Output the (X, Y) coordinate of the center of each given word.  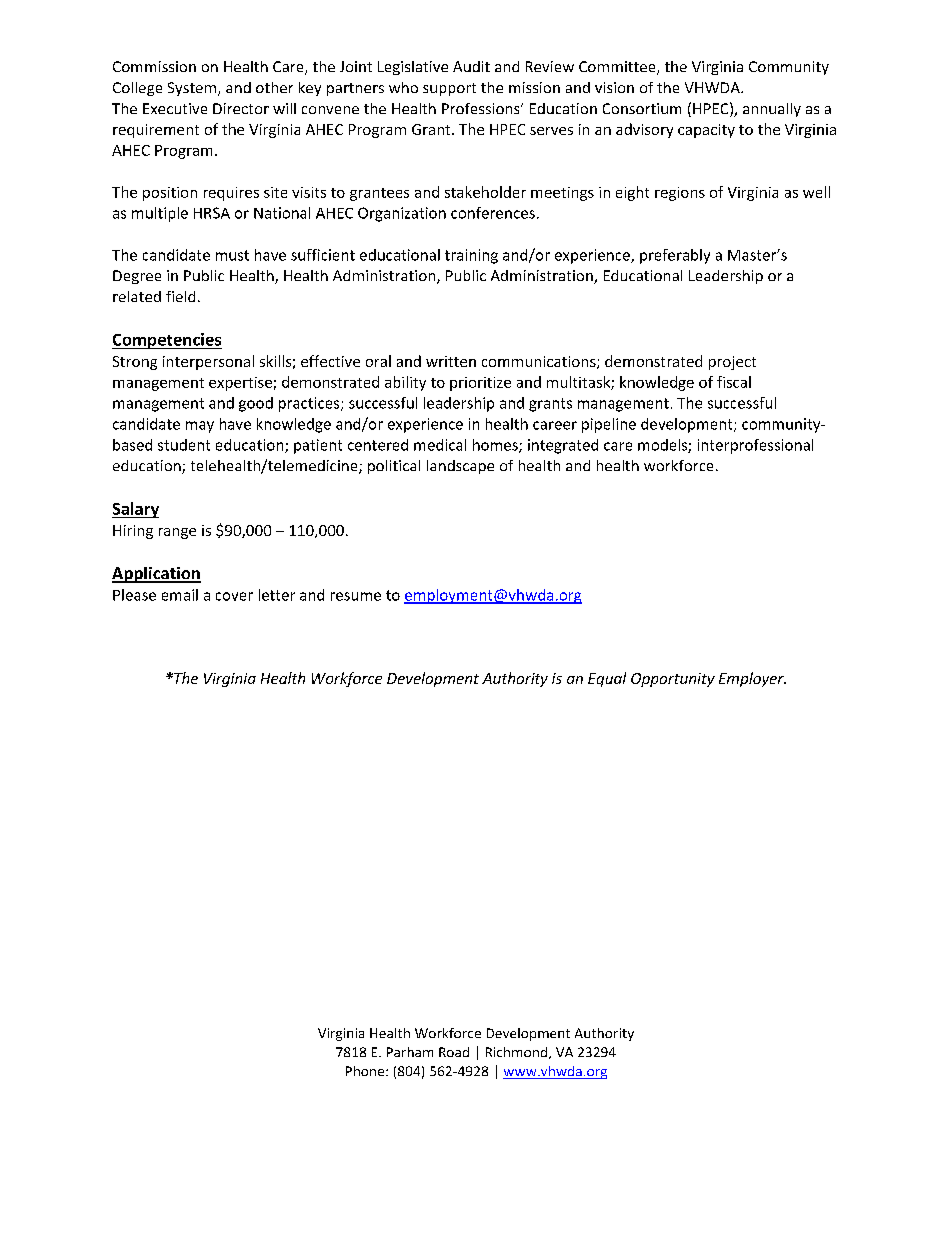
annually (772, 110)
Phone (366, 1071)
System (192, 89)
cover (234, 596)
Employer (752, 679)
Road (454, 1052)
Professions (482, 108)
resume (356, 596)
